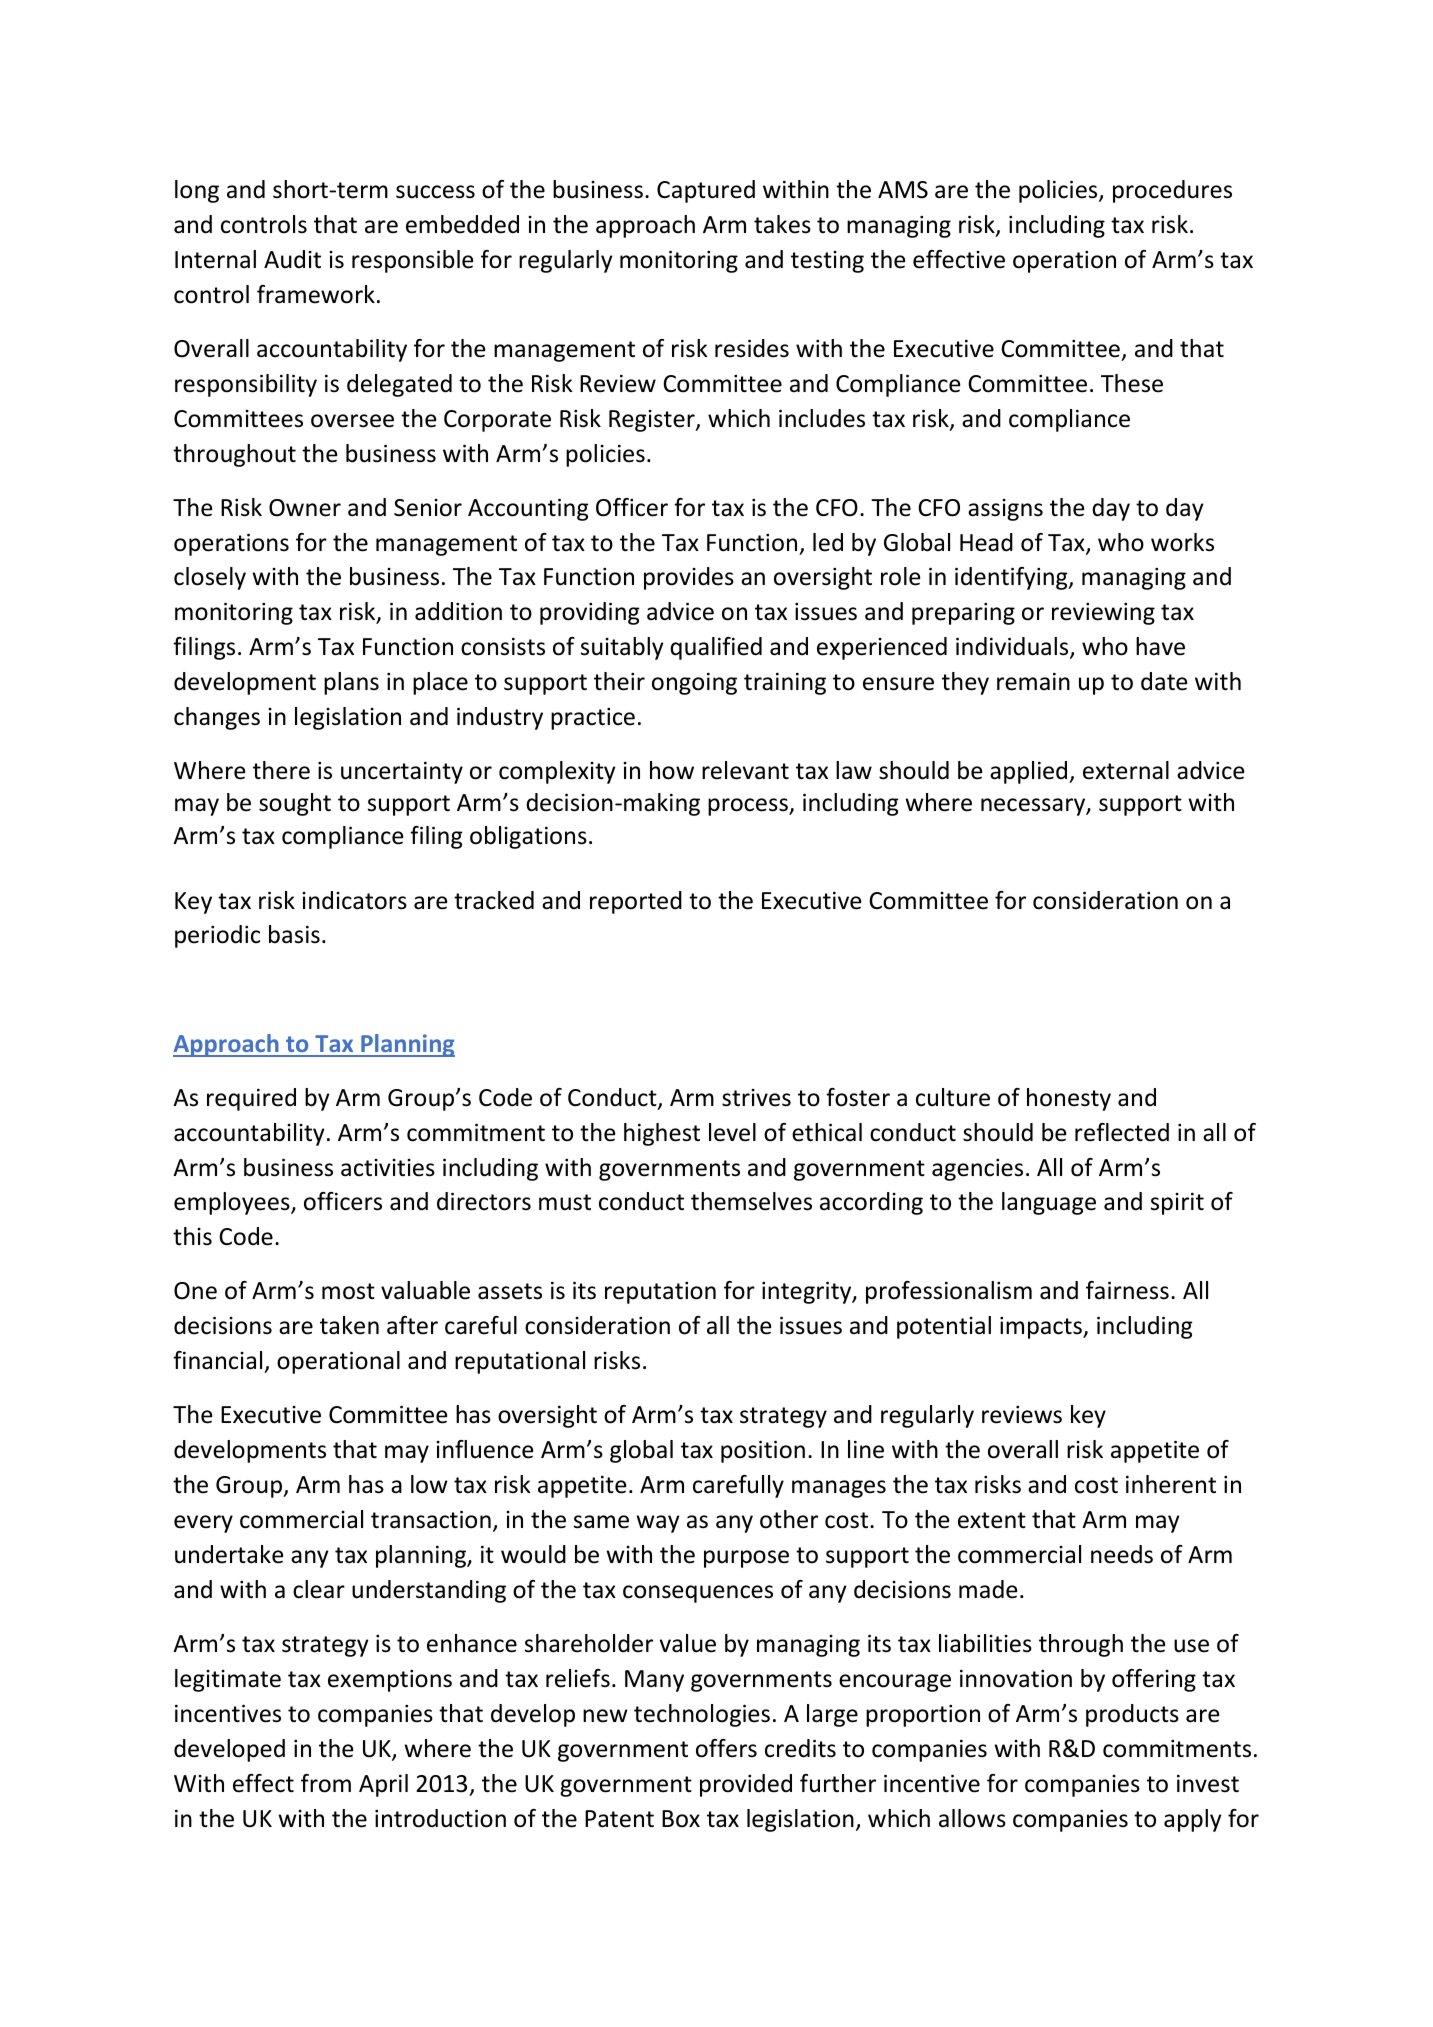  I want to click on basis, so click(294, 934).
